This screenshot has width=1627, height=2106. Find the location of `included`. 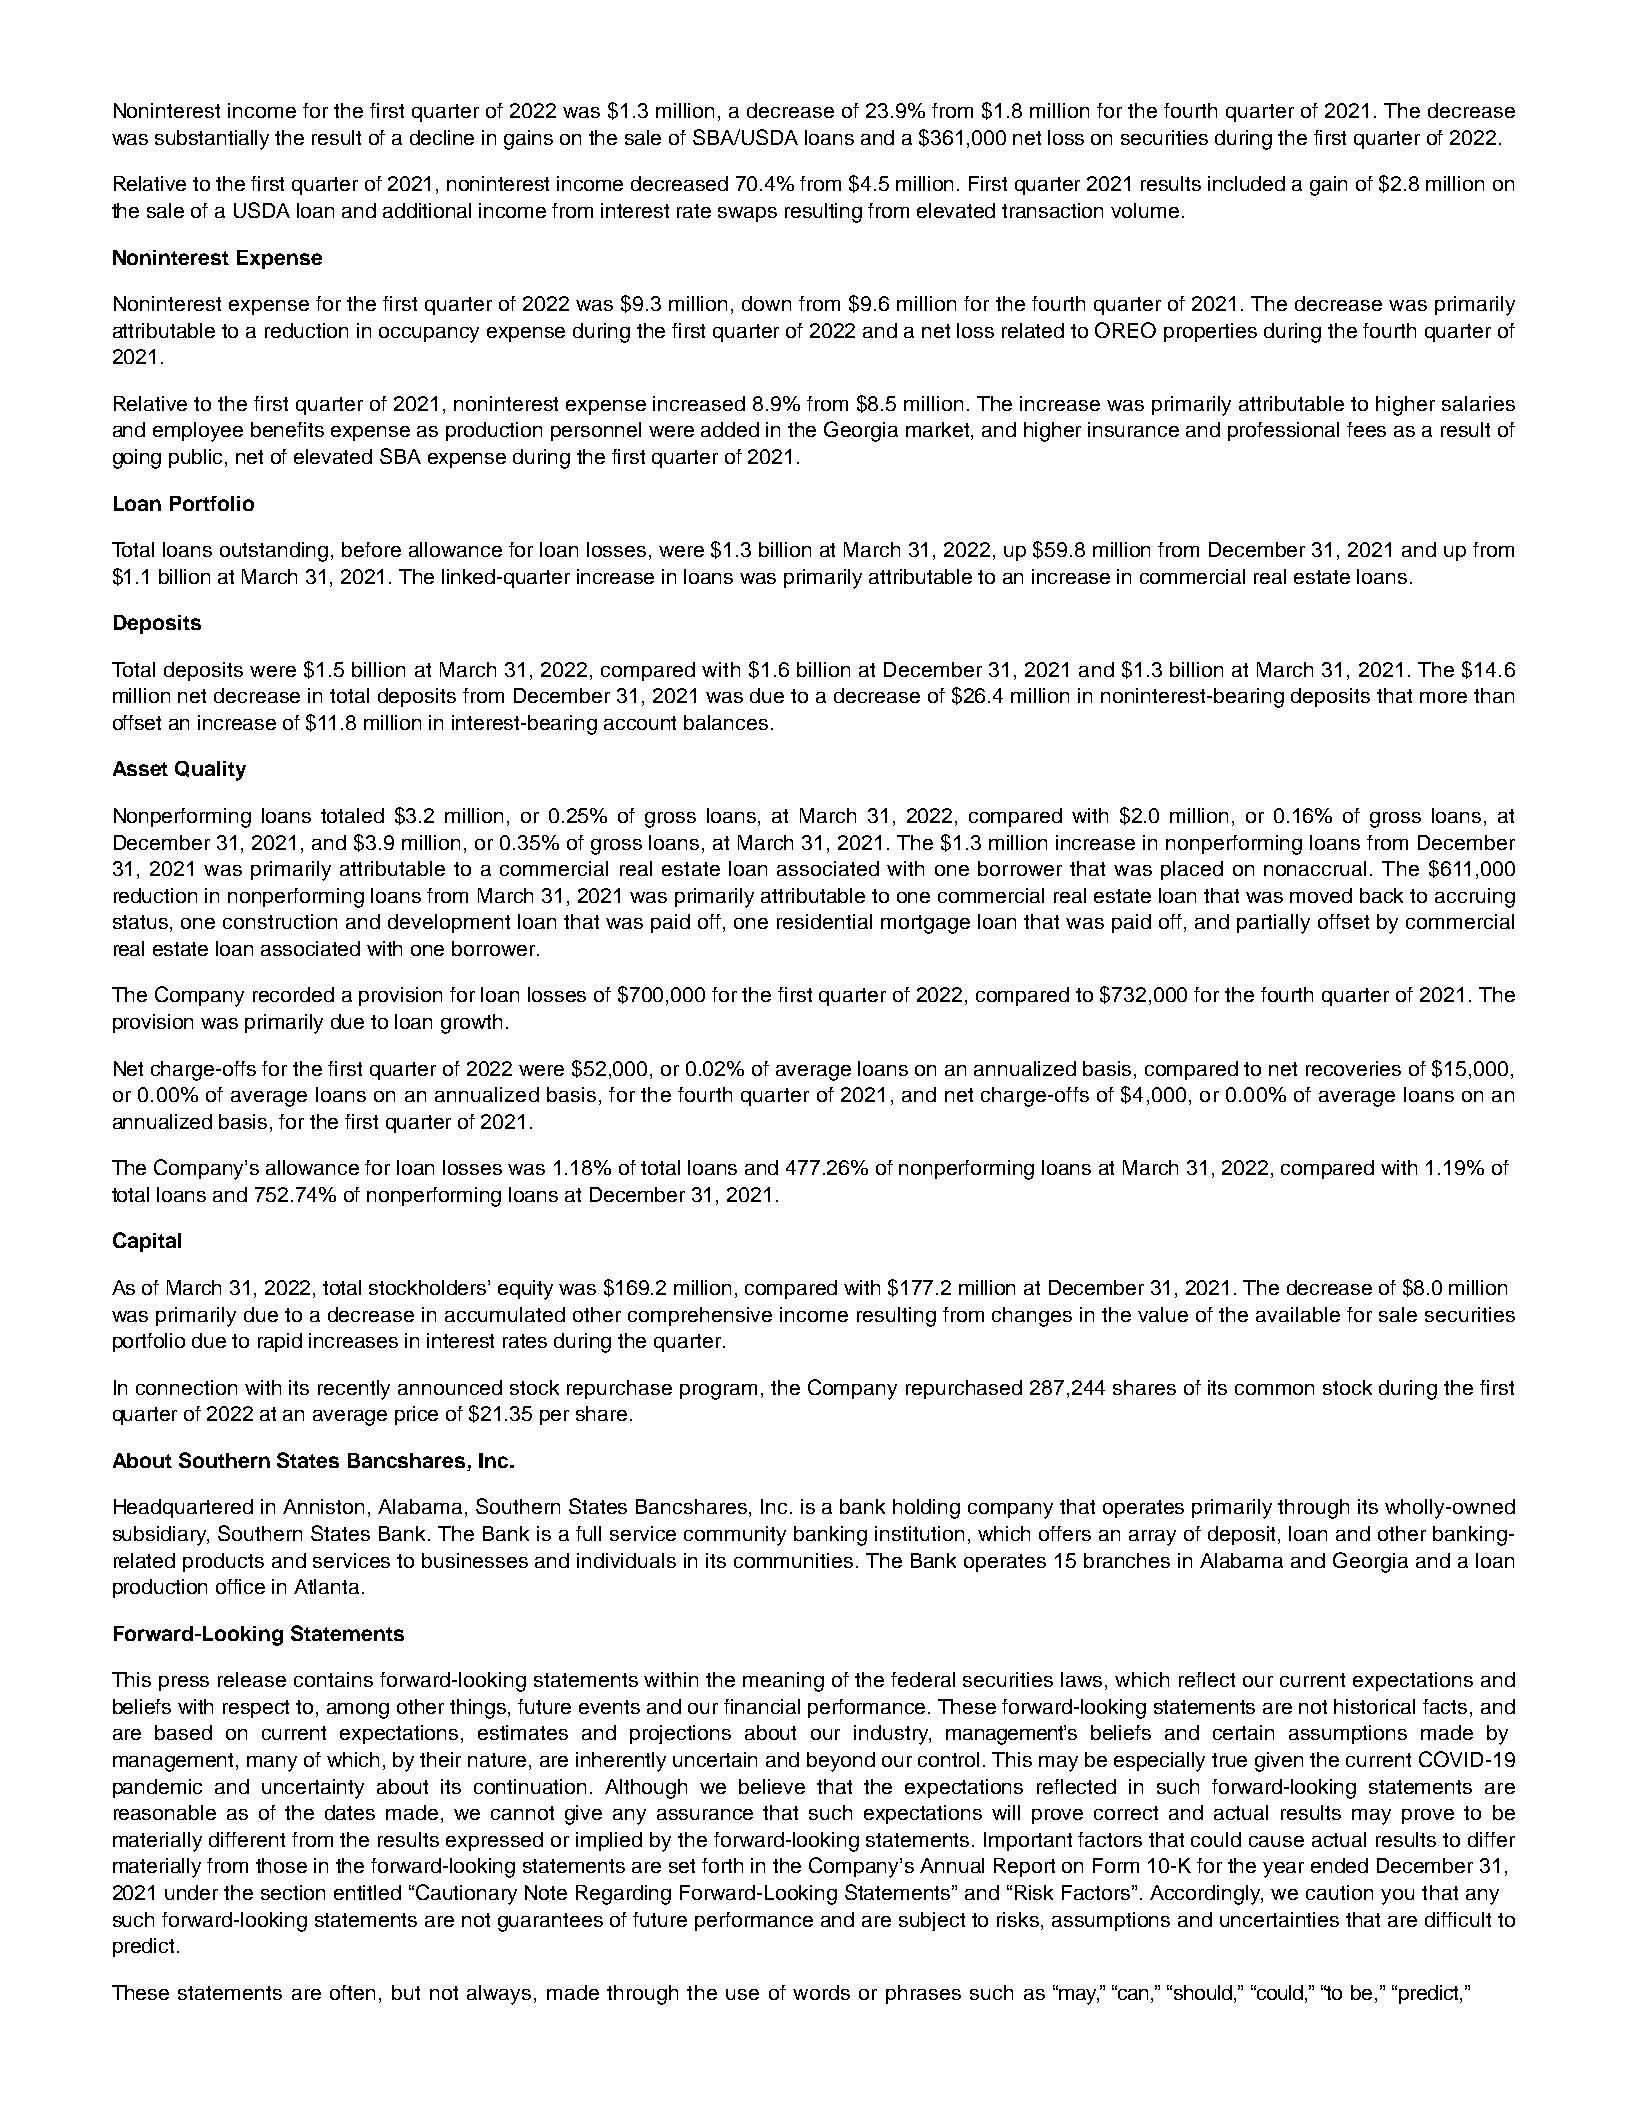

included is located at coordinates (1246, 183).
